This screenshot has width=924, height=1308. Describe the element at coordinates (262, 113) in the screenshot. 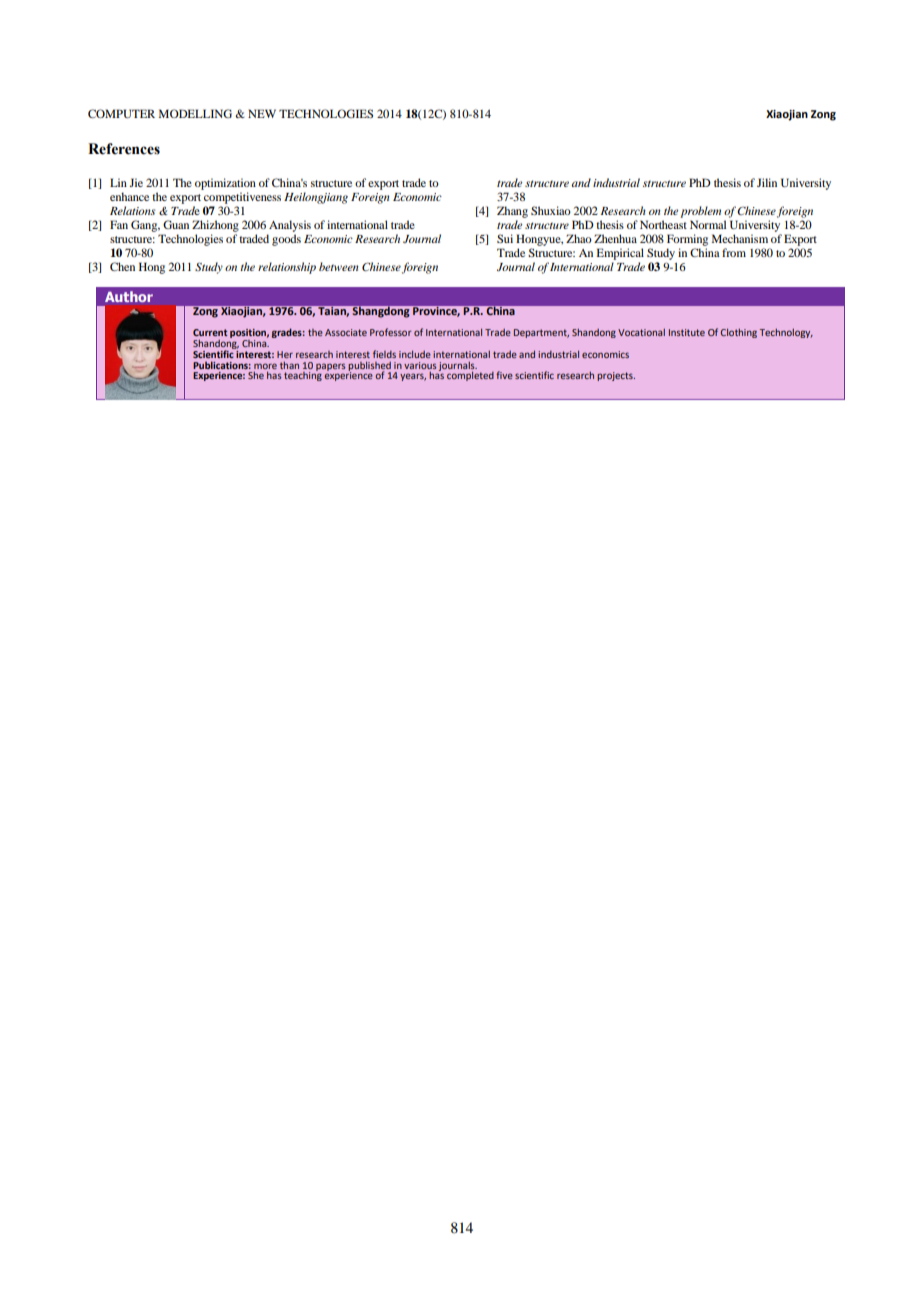

I see `NEW` at that location.
